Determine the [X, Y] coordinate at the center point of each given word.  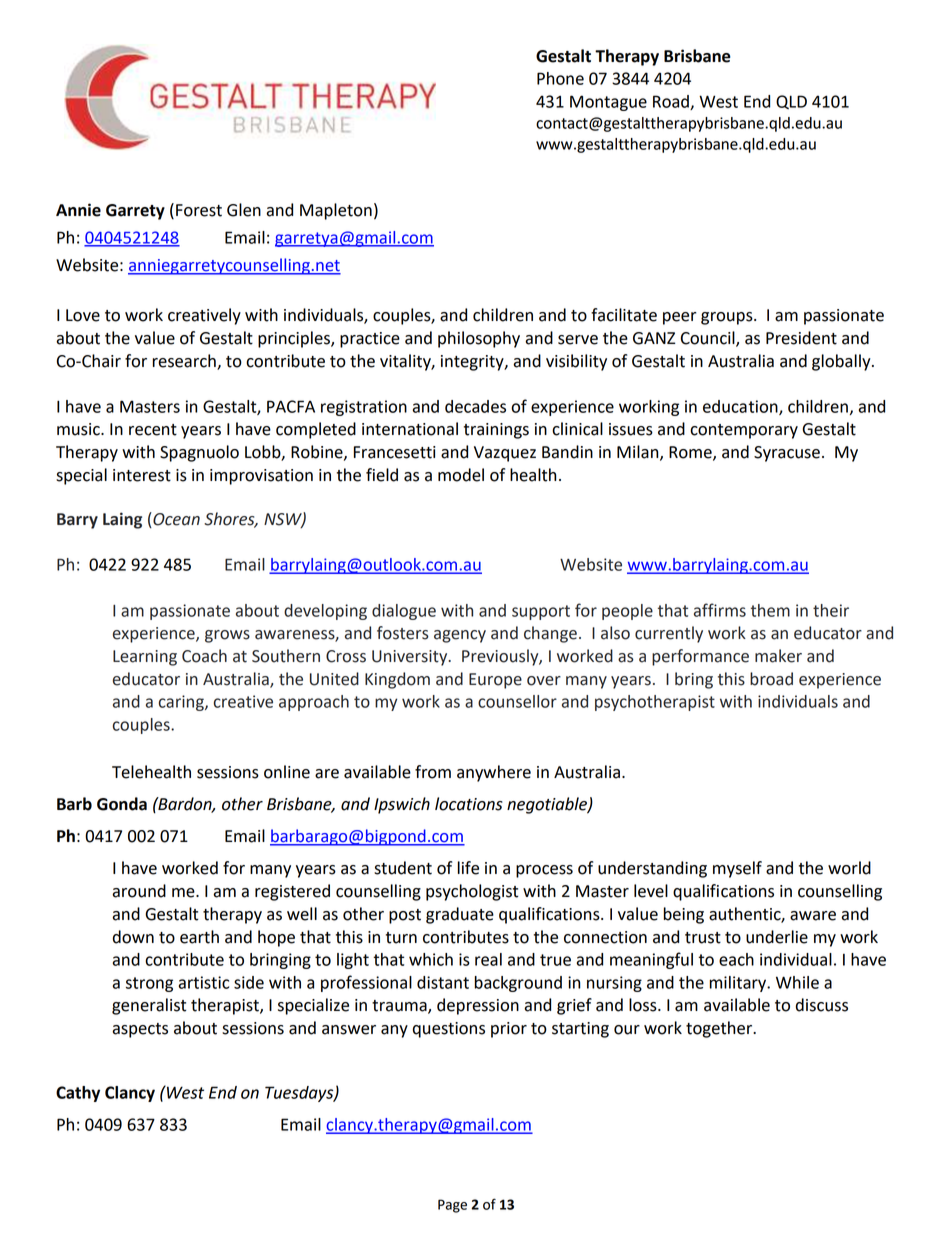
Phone [560, 78]
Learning [145, 658]
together [720, 1029]
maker [778, 656]
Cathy [78, 1094]
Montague [608, 103]
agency [460, 636]
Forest [199, 210]
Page [452, 1206]
